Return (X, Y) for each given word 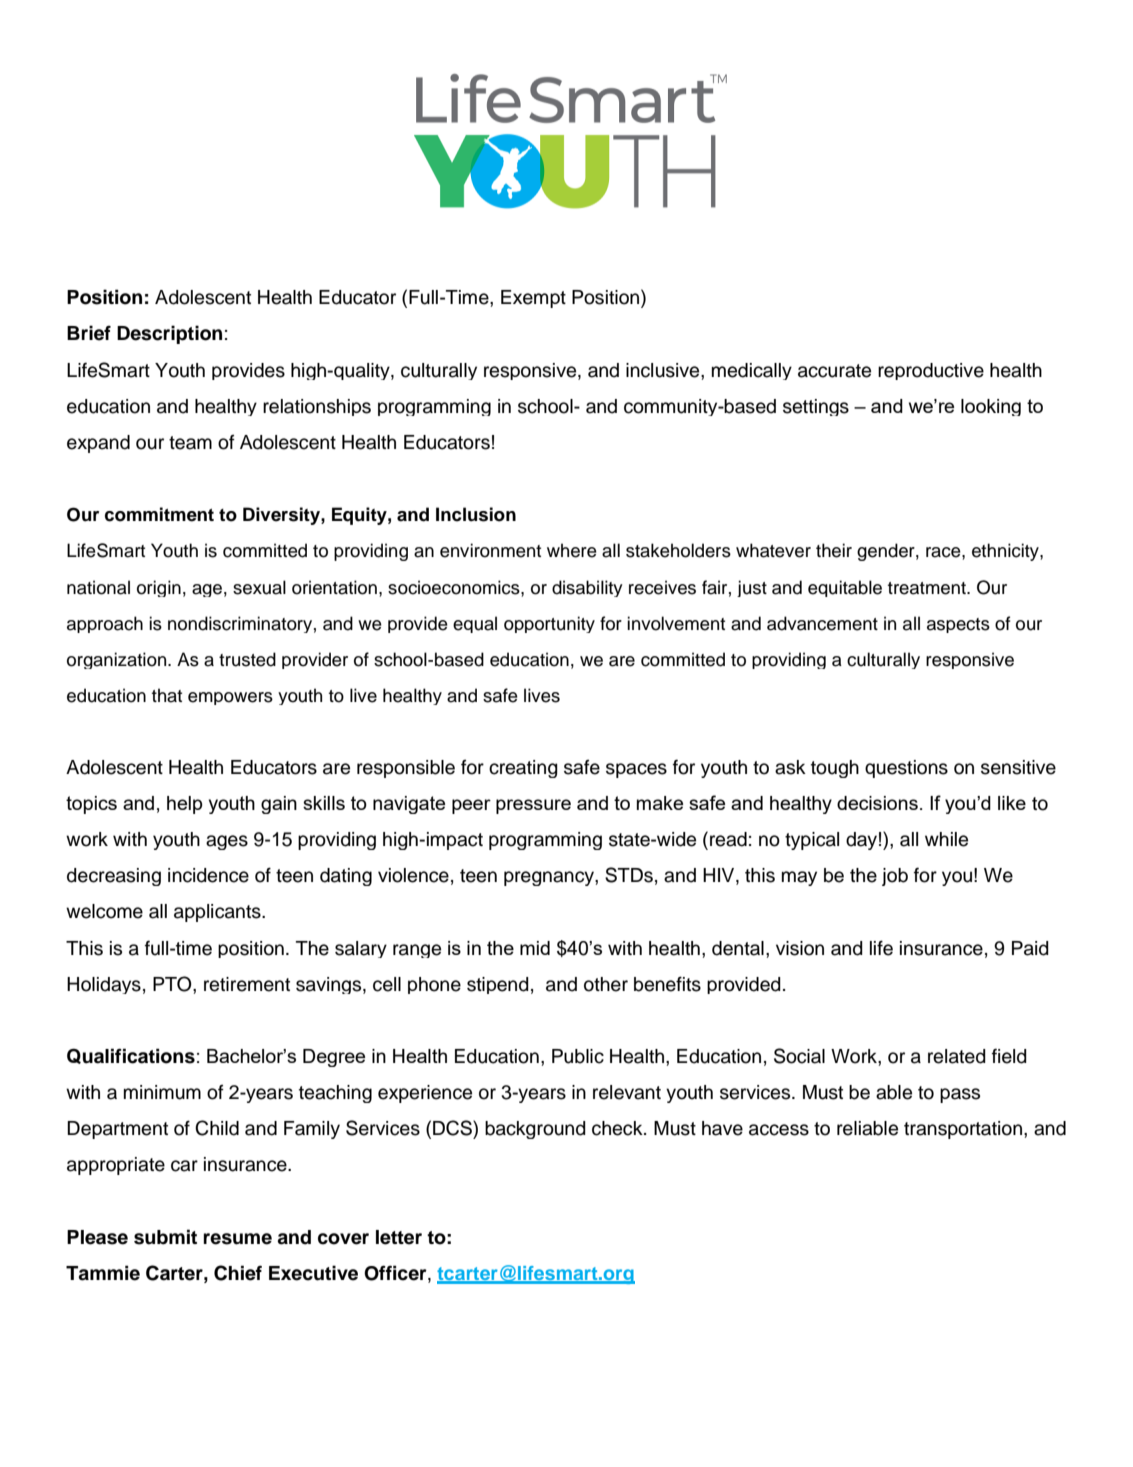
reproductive (931, 371)
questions (906, 769)
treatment (928, 588)
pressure (533, 806)
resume (237, 1239)
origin (159, 588)
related (957, 1056)
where (572, 550)
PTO (173, 984)
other (606, 984)
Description (169, 334)
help (185, 805)
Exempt (533, 299)
